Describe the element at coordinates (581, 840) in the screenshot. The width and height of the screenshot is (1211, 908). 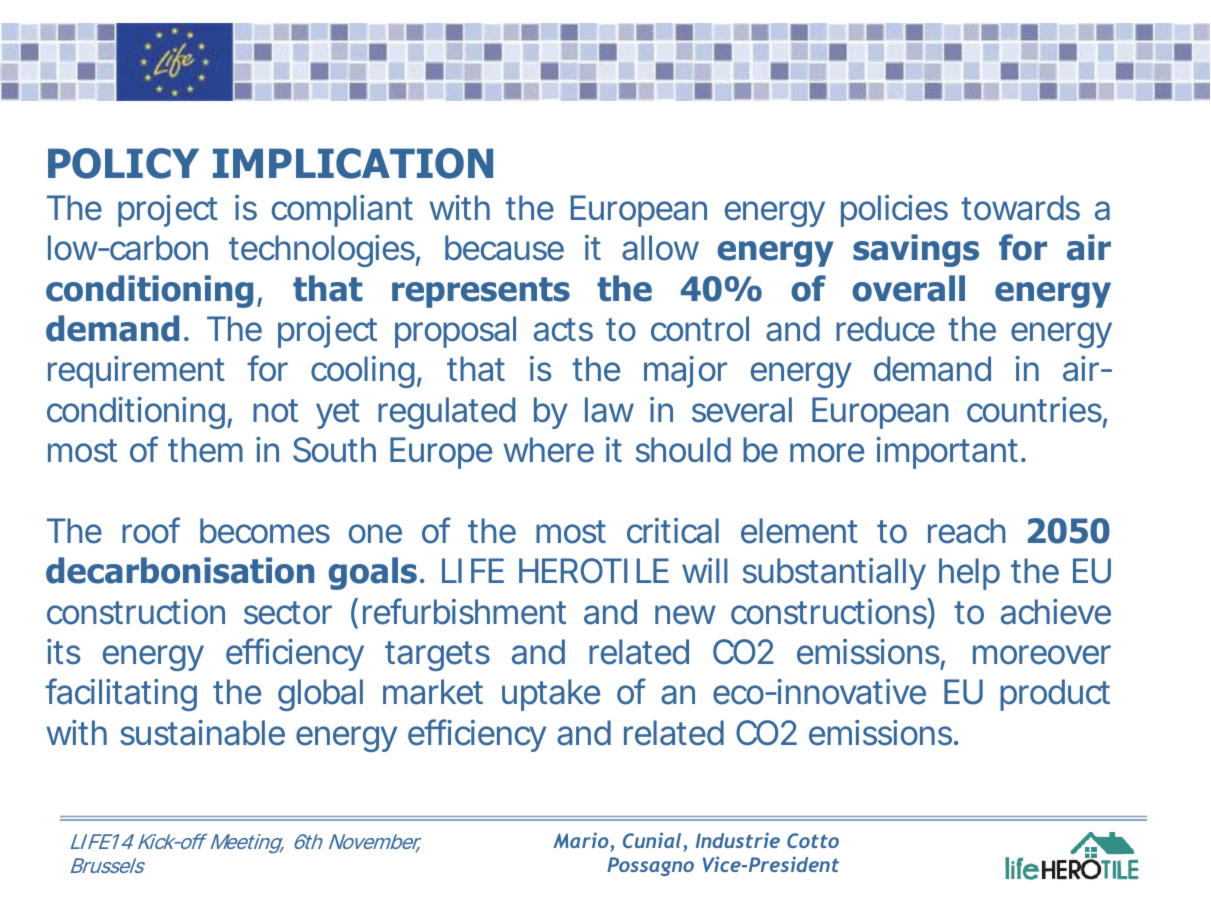
I see `Mario` at that location.
